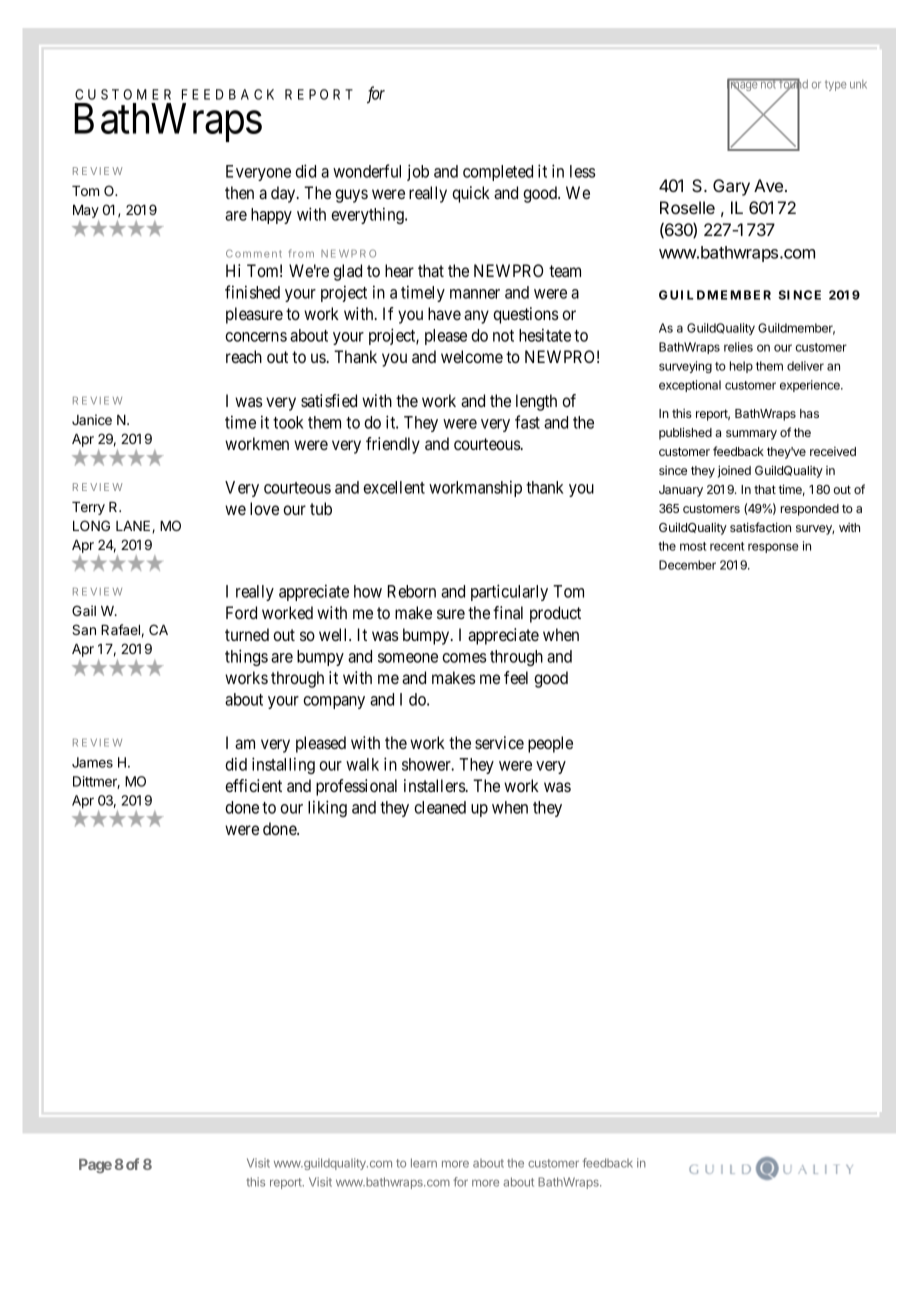  I want to click on cleaned, so click(440, 807).
